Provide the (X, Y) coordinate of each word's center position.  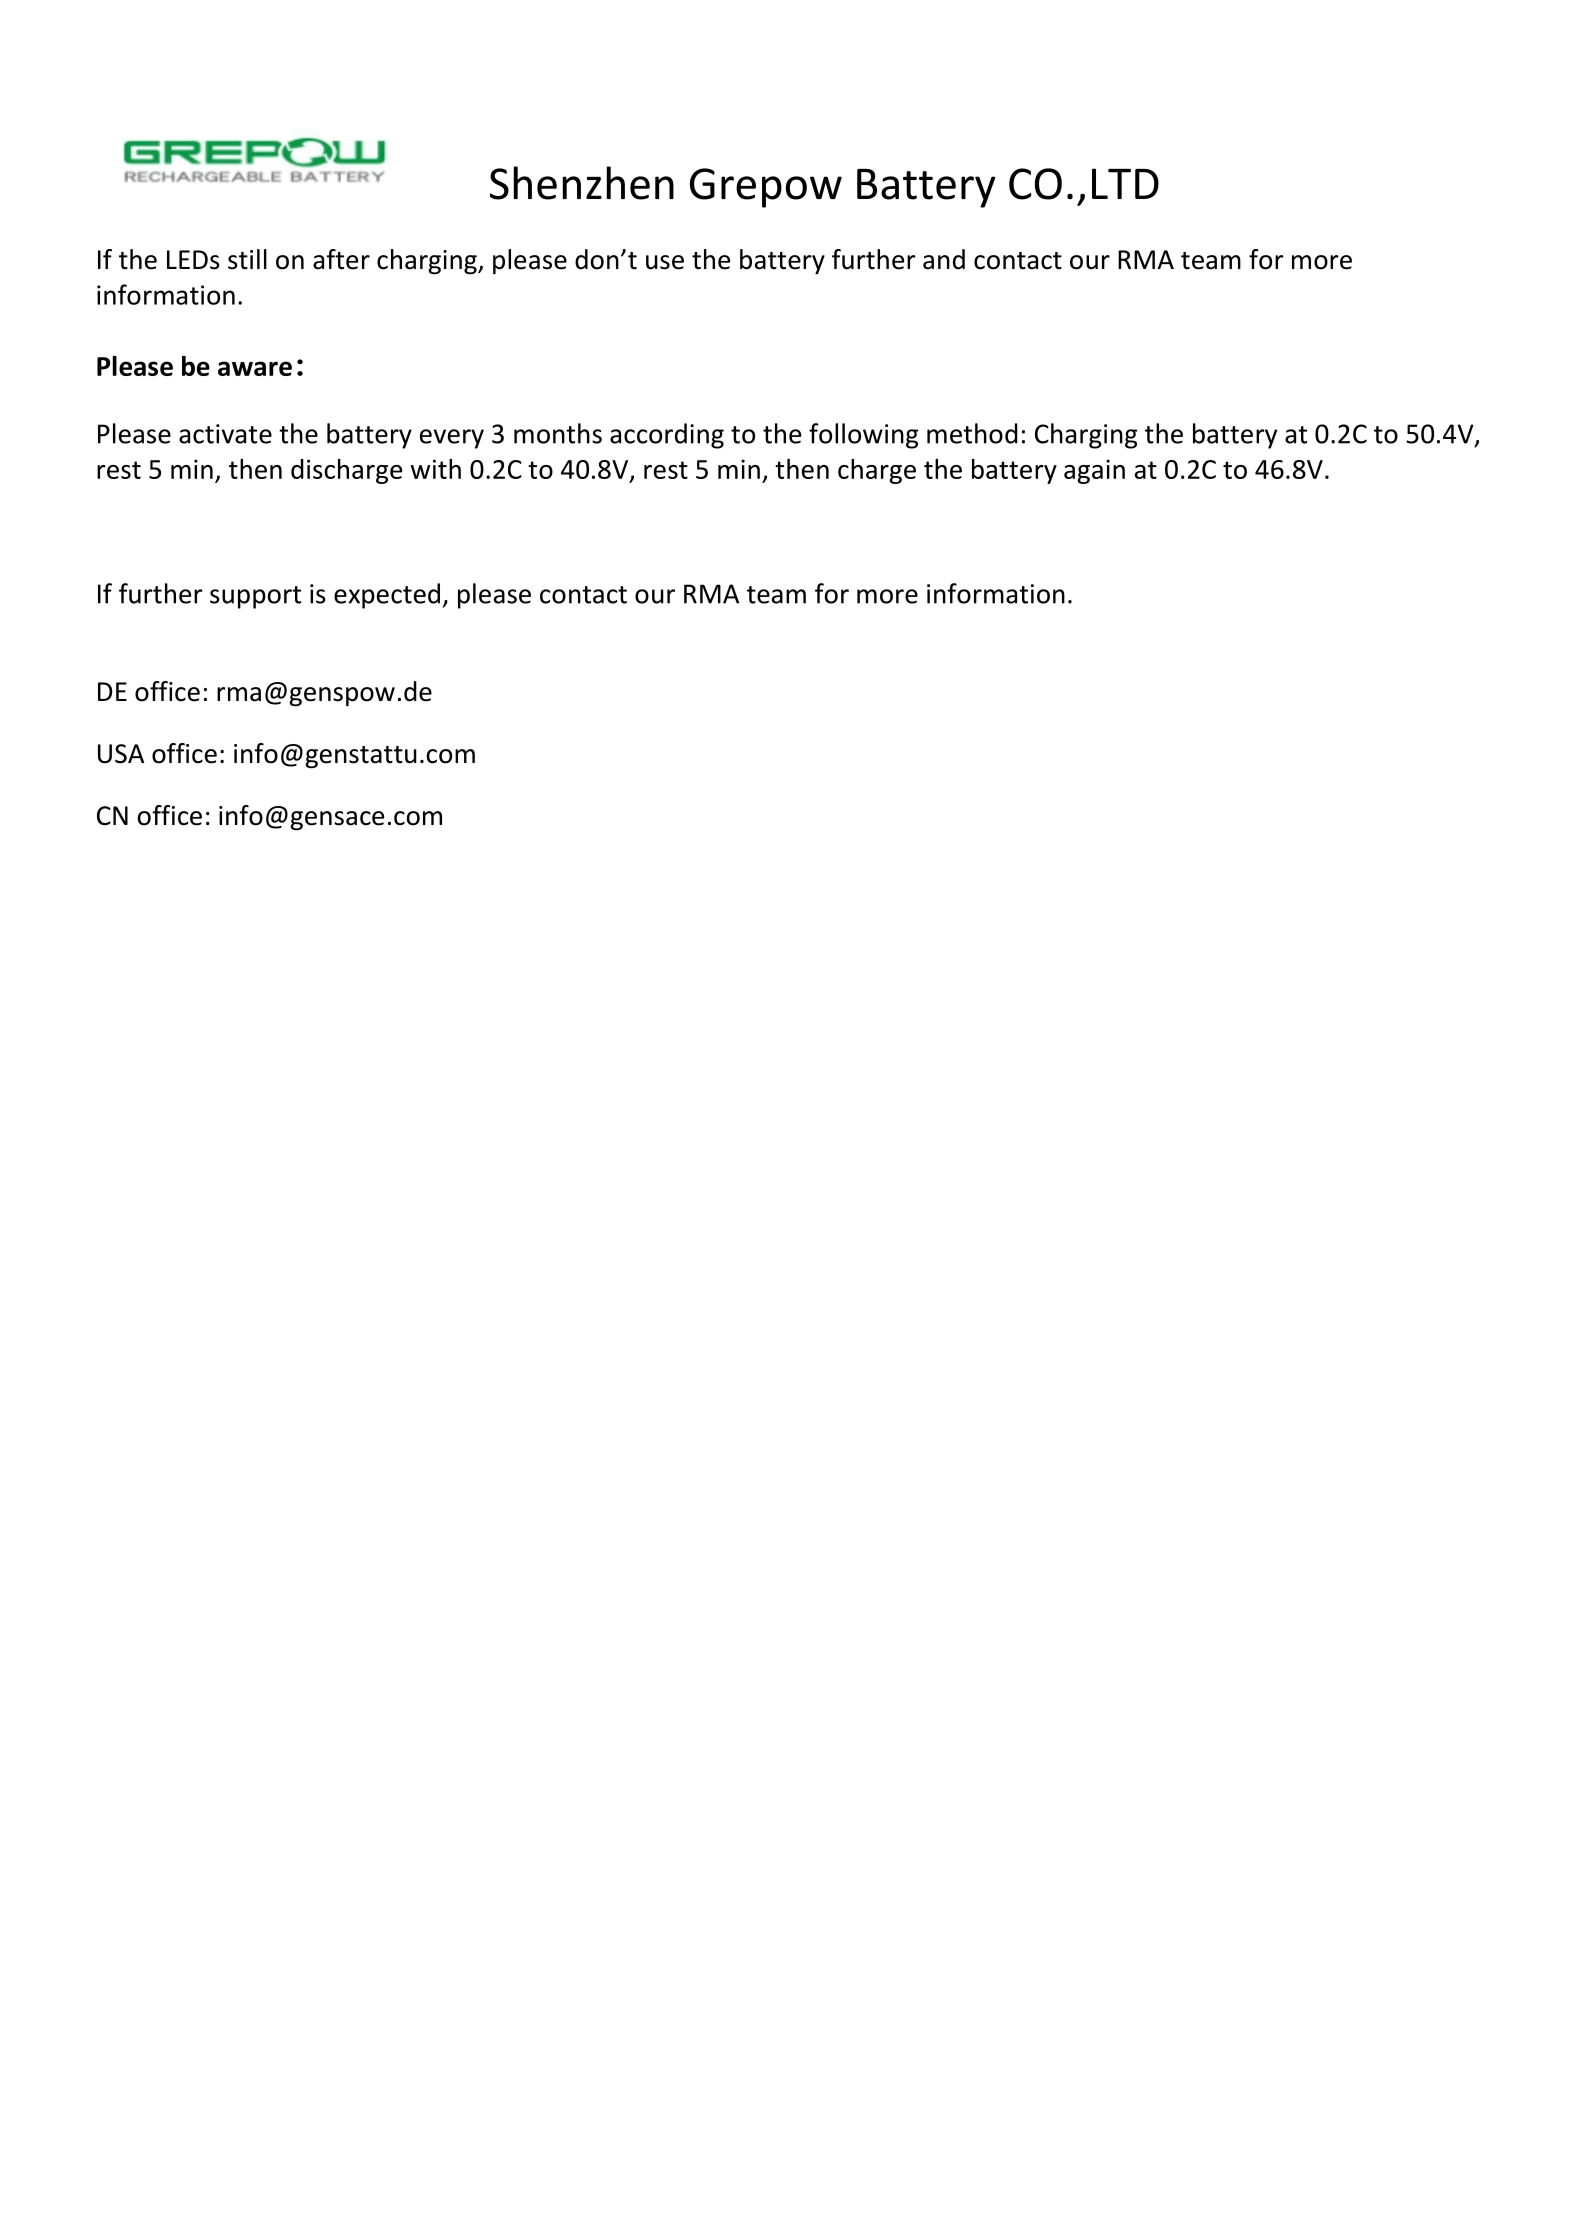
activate (225, 434)
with (436, 469)
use (665, 262)
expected (387, 596)
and (944, 259)
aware (255, 368)
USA (121, 754)
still (247, 259)
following (863, 436)
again (1094, 471)
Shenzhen (582, 183)
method (972, 433)
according (667, 436)
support (255, 597)
